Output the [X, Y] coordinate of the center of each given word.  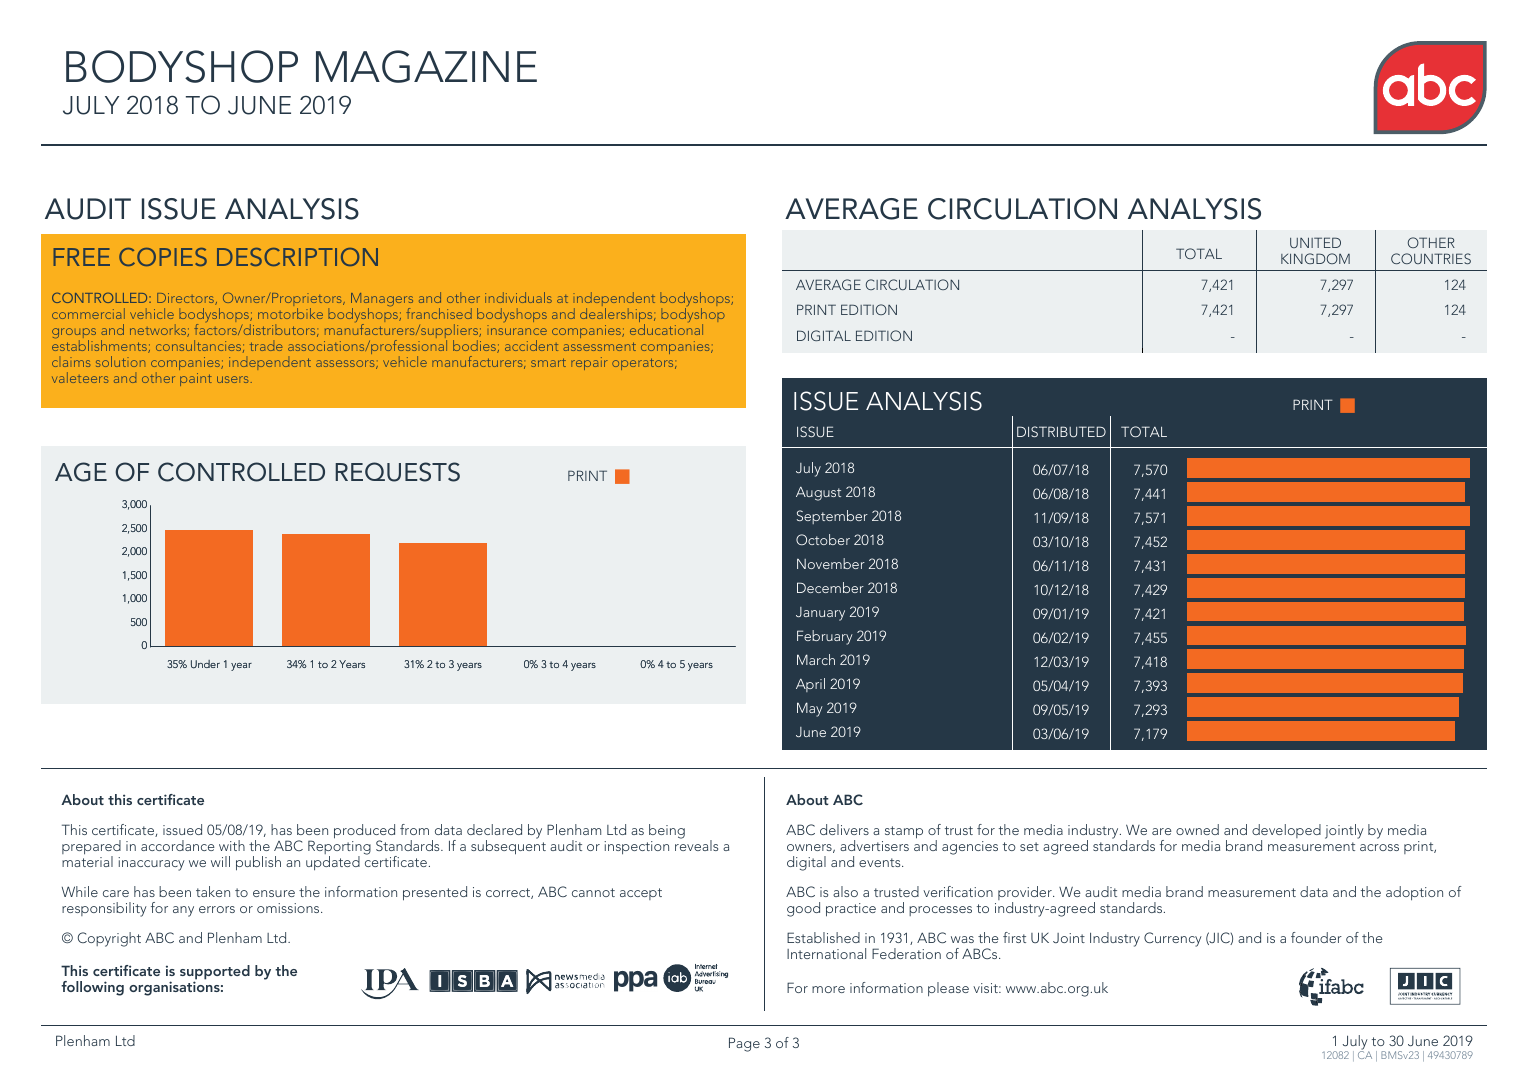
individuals [518, 297]
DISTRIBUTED [1061, 431]
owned [1197, 829]
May [810, 709]
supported [215, 974]
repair [589, 363]
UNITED [1315, 242]
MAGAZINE [426, 66]
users [232, 379]
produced [364, 832]
